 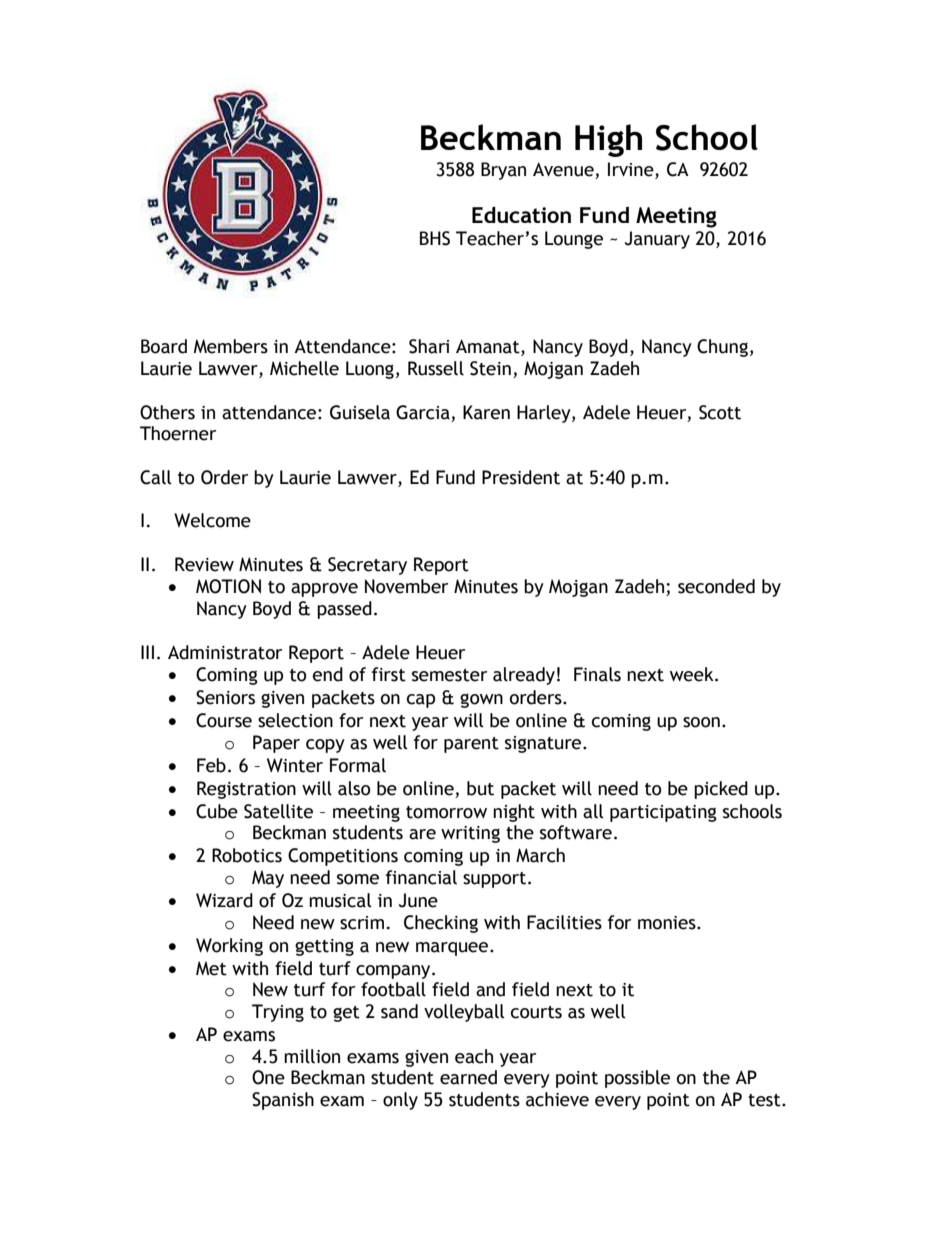 I want to click on Shari, so click(x=429, y=346).
